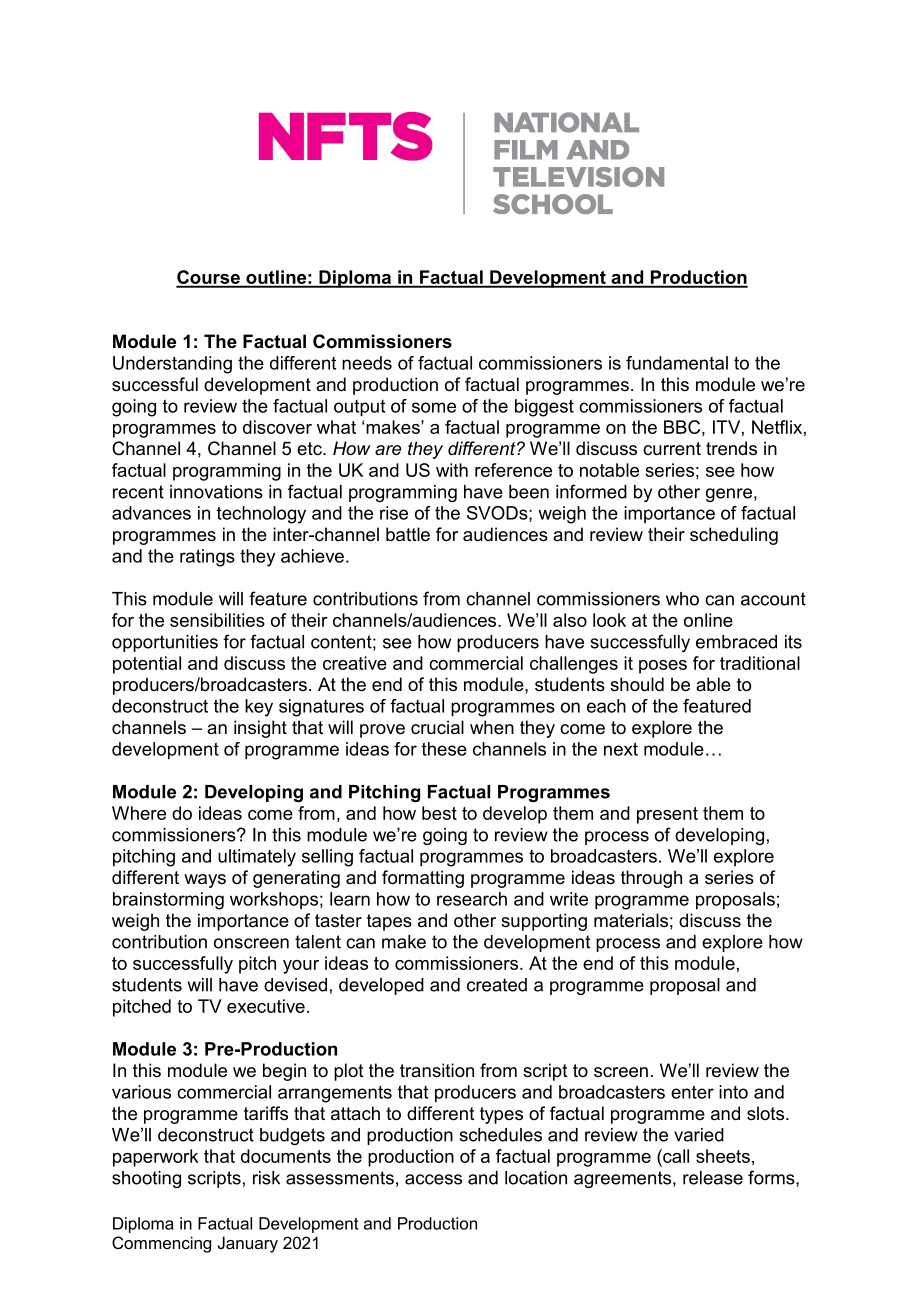 The image size is (924, 1308). Describe the element at coordinates (439, 813) in the page. I see `best` at that location.
